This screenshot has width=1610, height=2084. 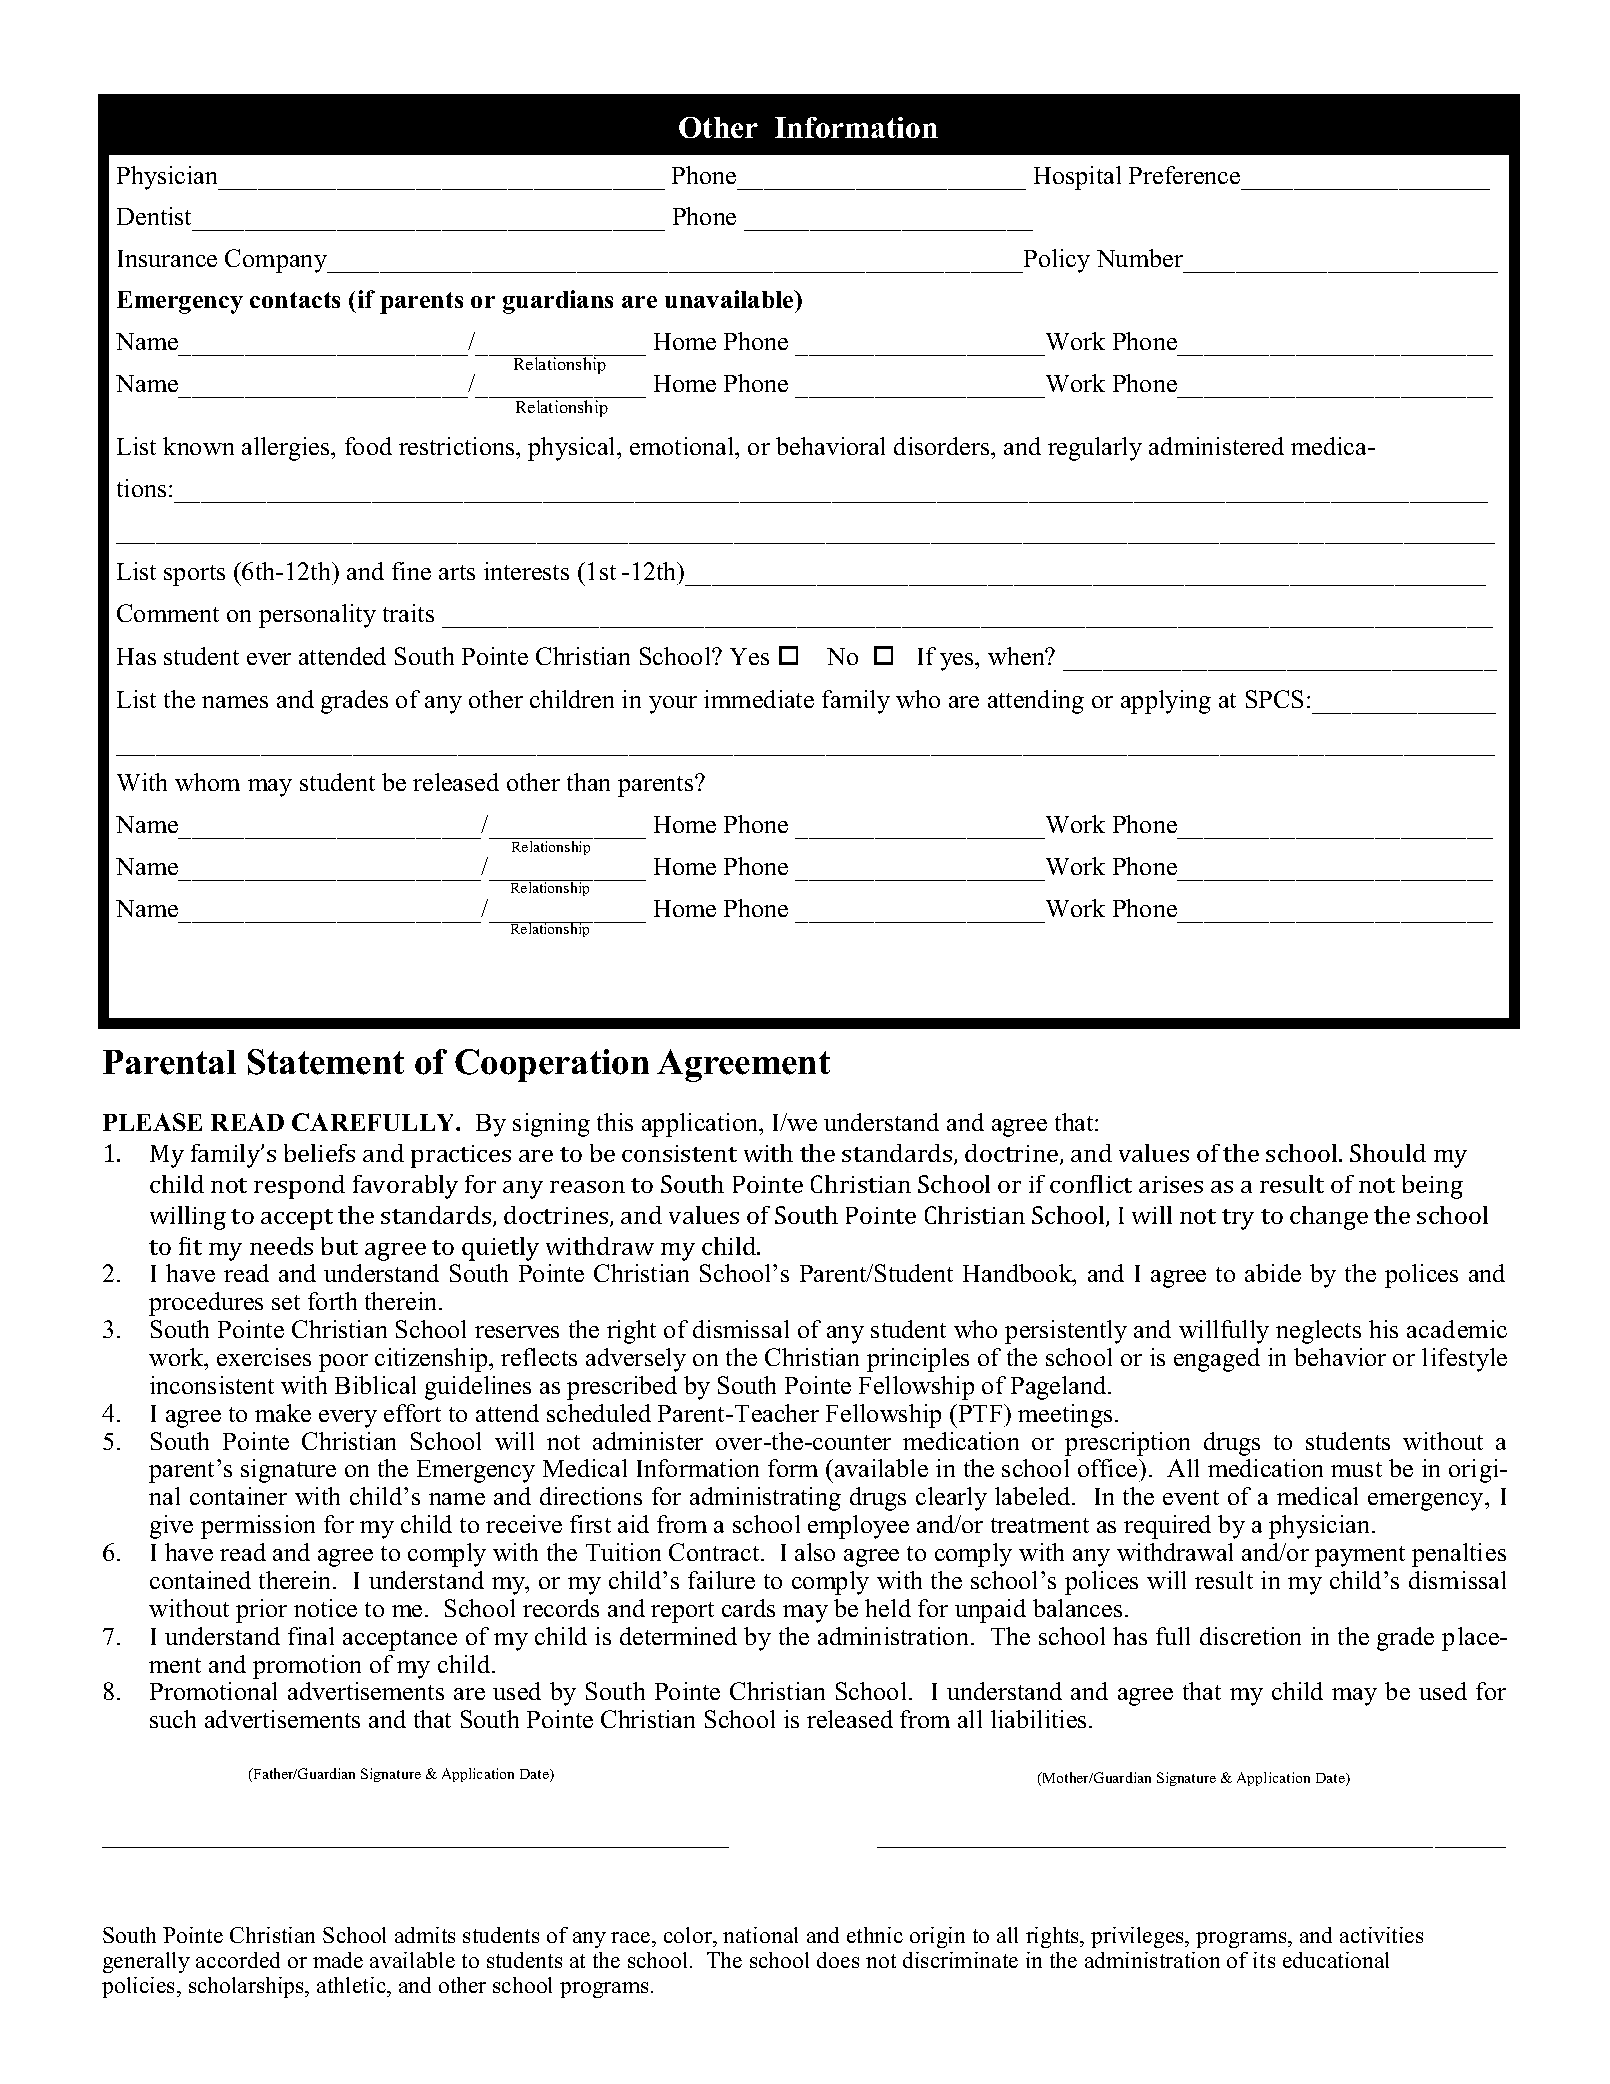 I want to click on principles, so click(x=918, y=1360).
